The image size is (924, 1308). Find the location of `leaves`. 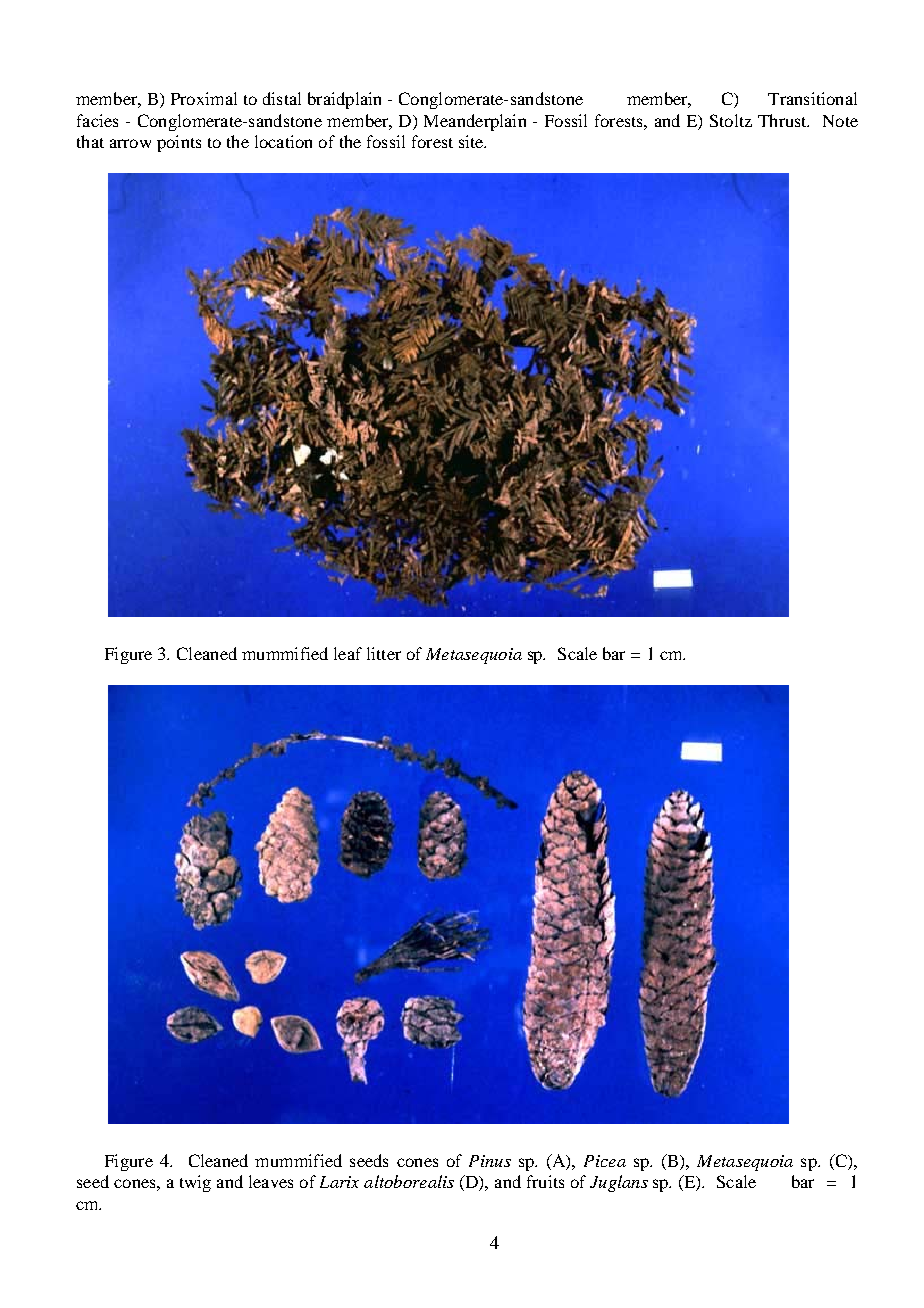

leaves is located at coordinates (271, 1181).
